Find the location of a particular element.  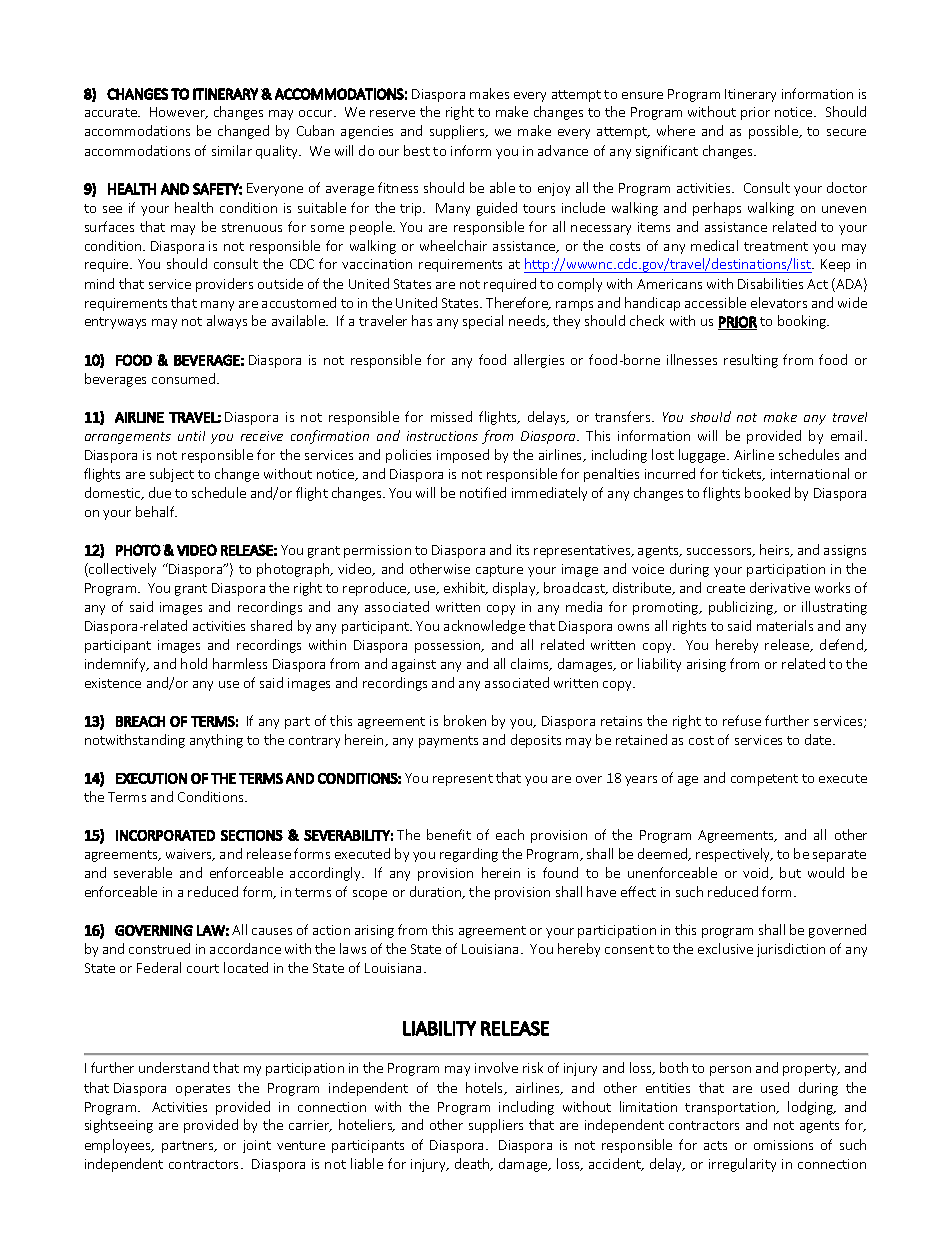

materials is located at coordinates (785, 625).
